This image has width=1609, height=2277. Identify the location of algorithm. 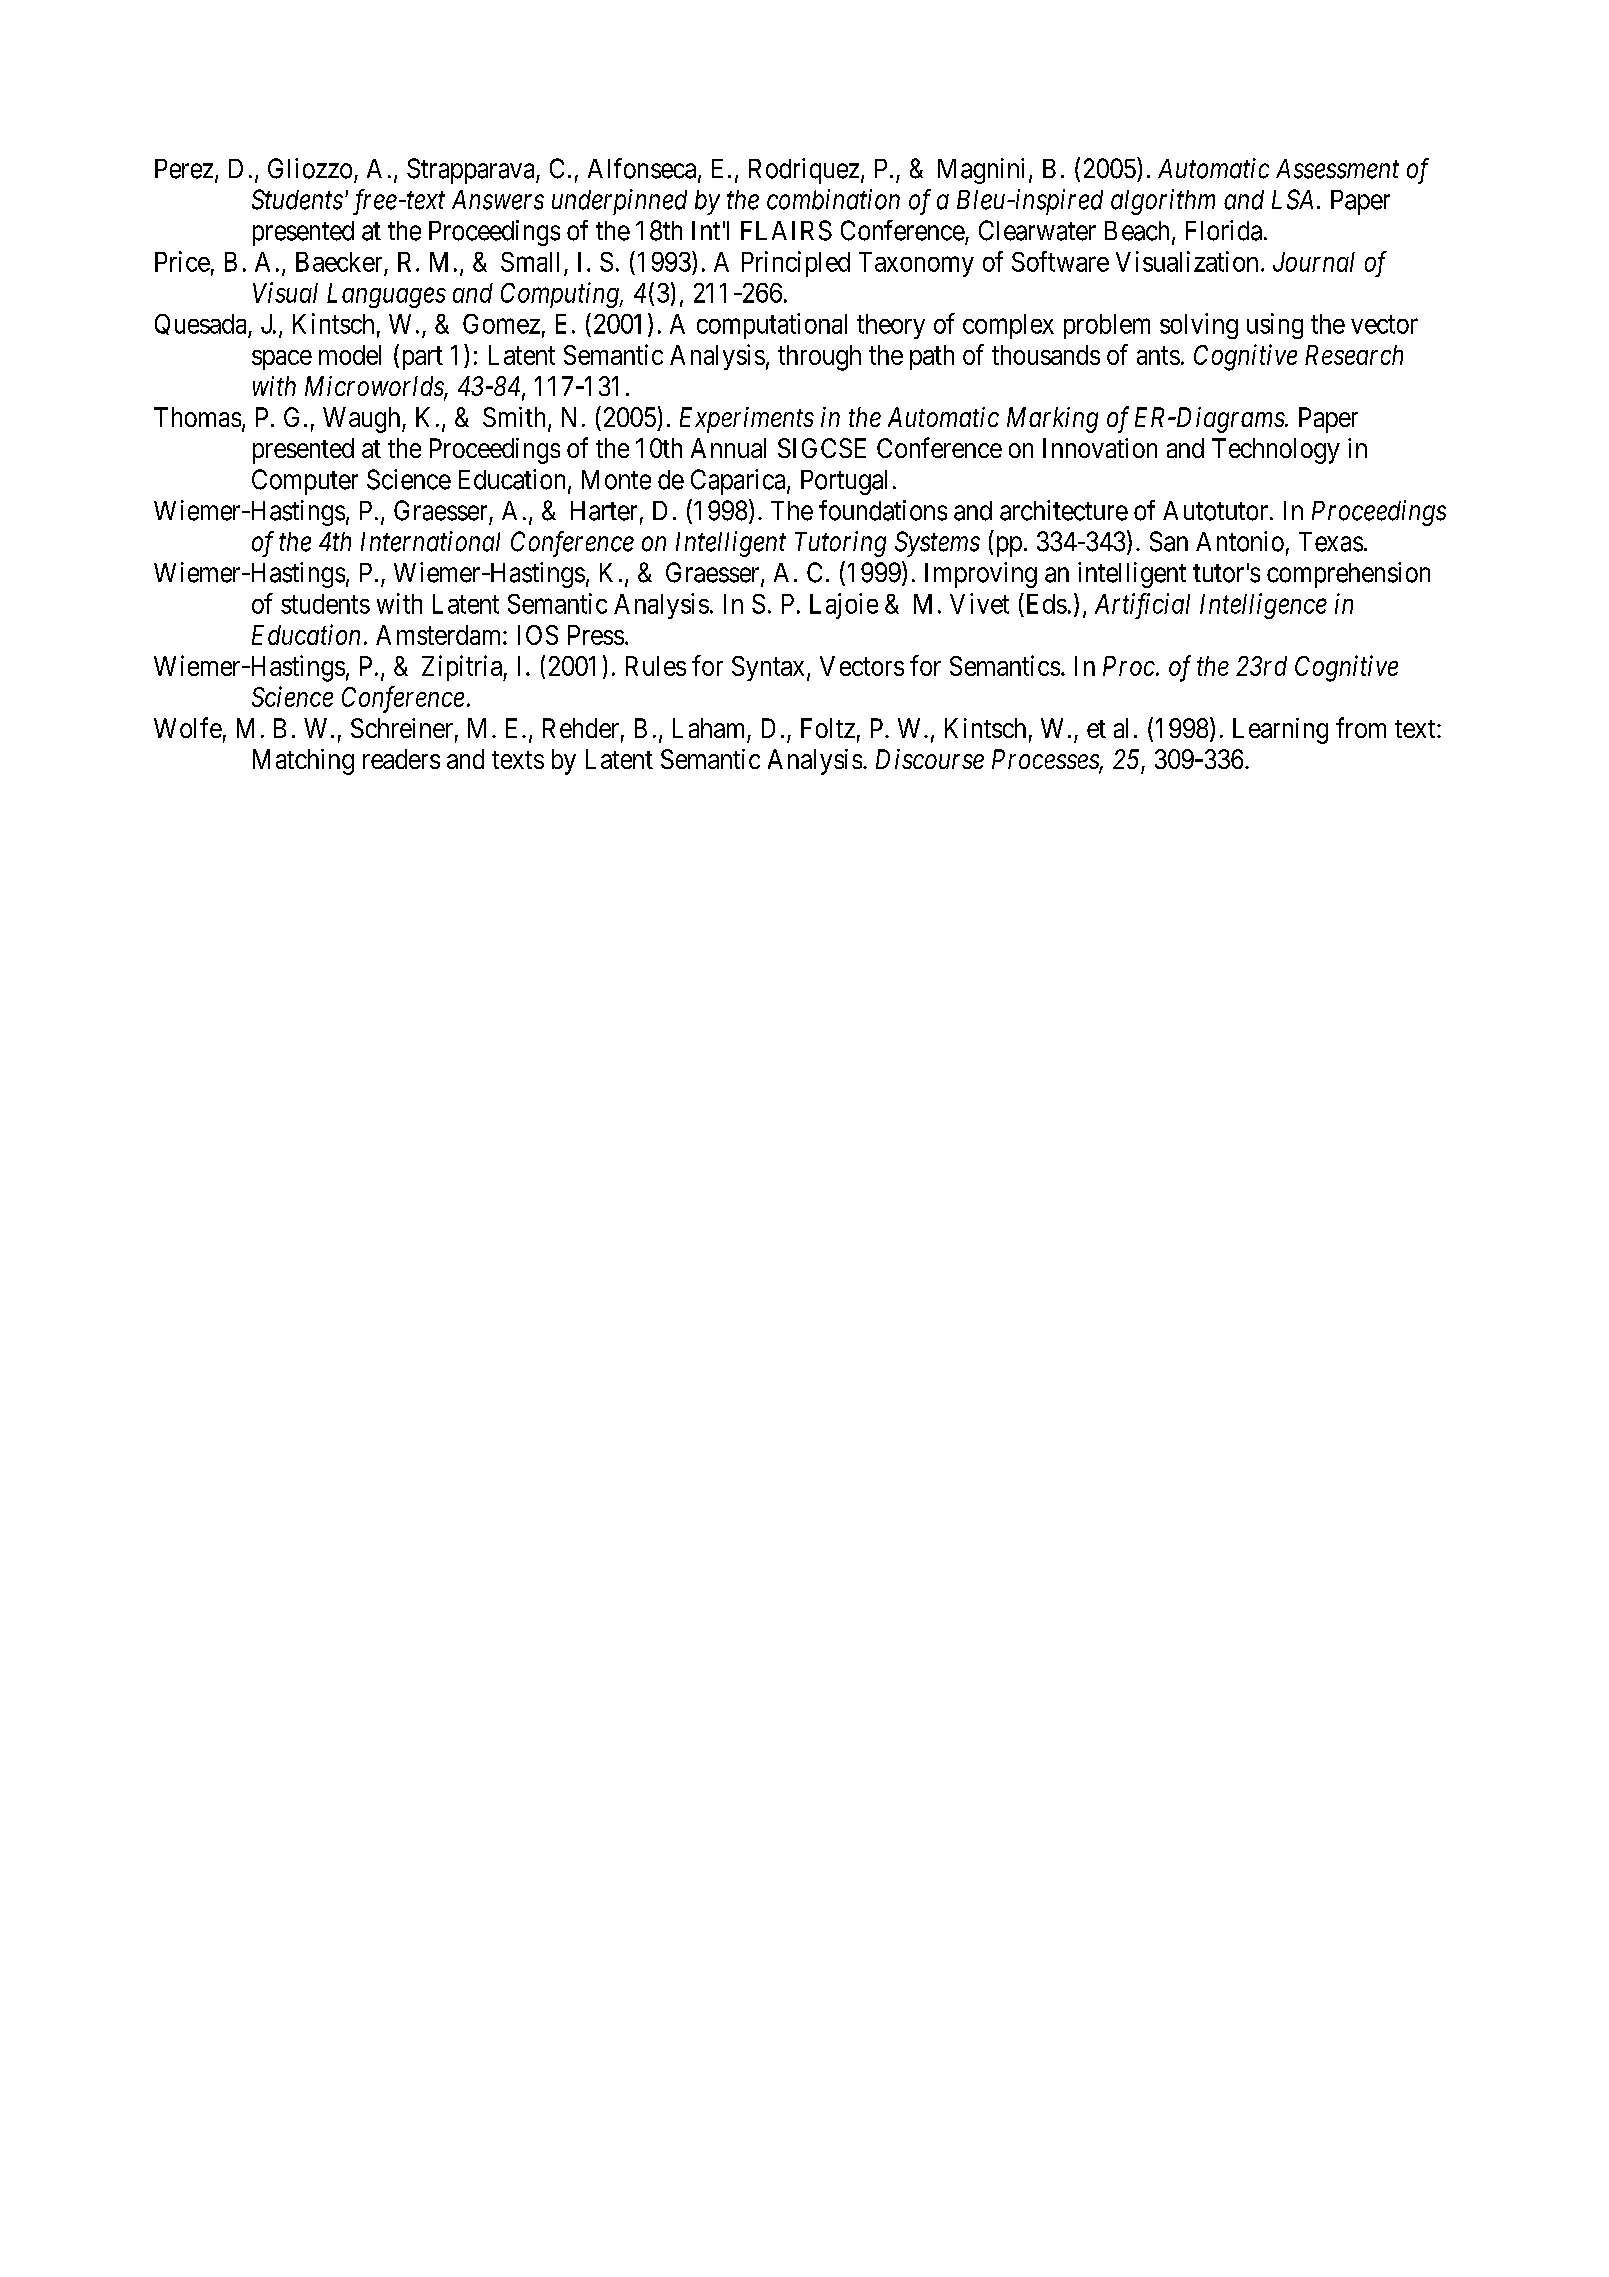
(1163, 202).
